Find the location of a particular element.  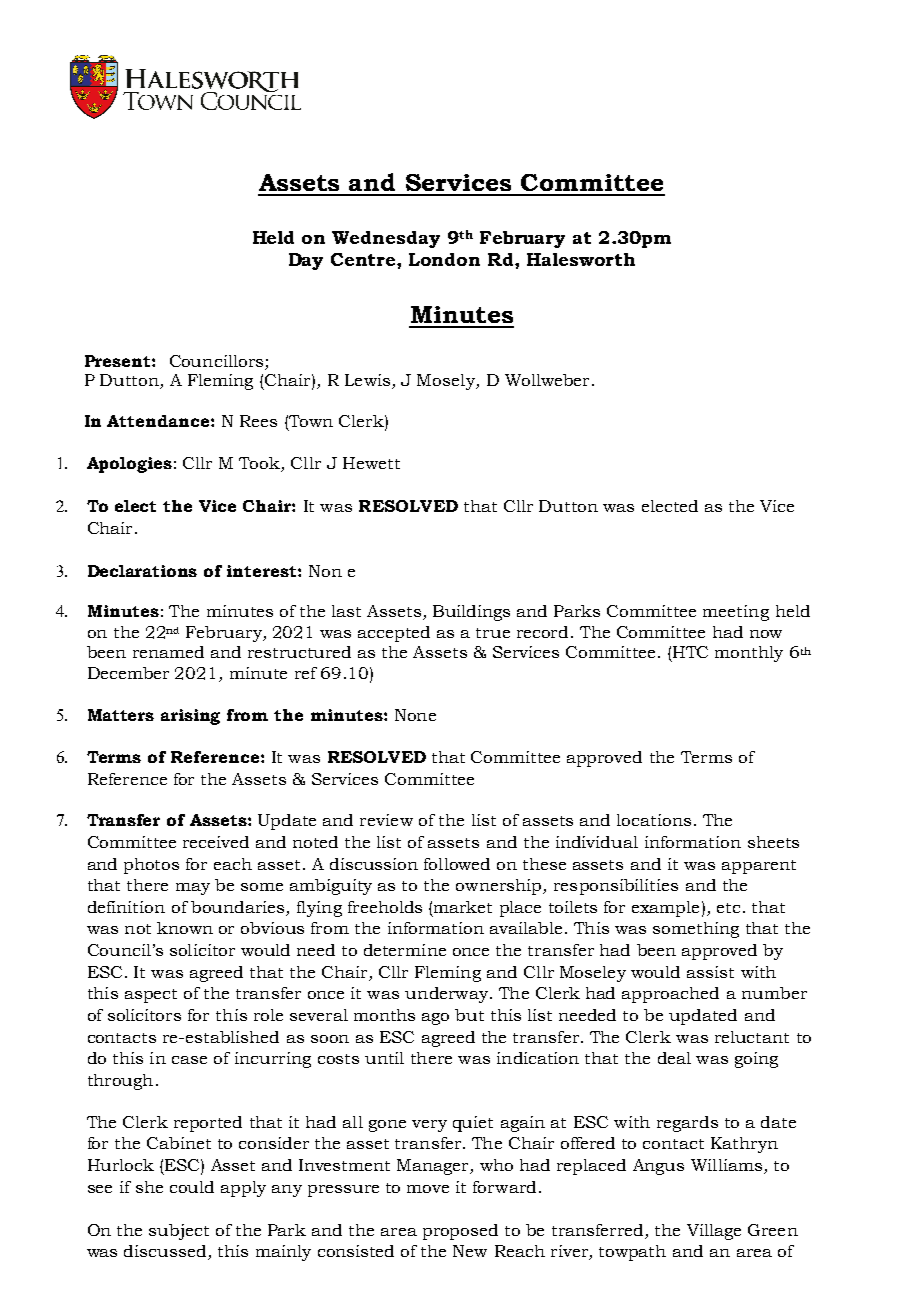

meeting is located at coordinates (736, 613).
